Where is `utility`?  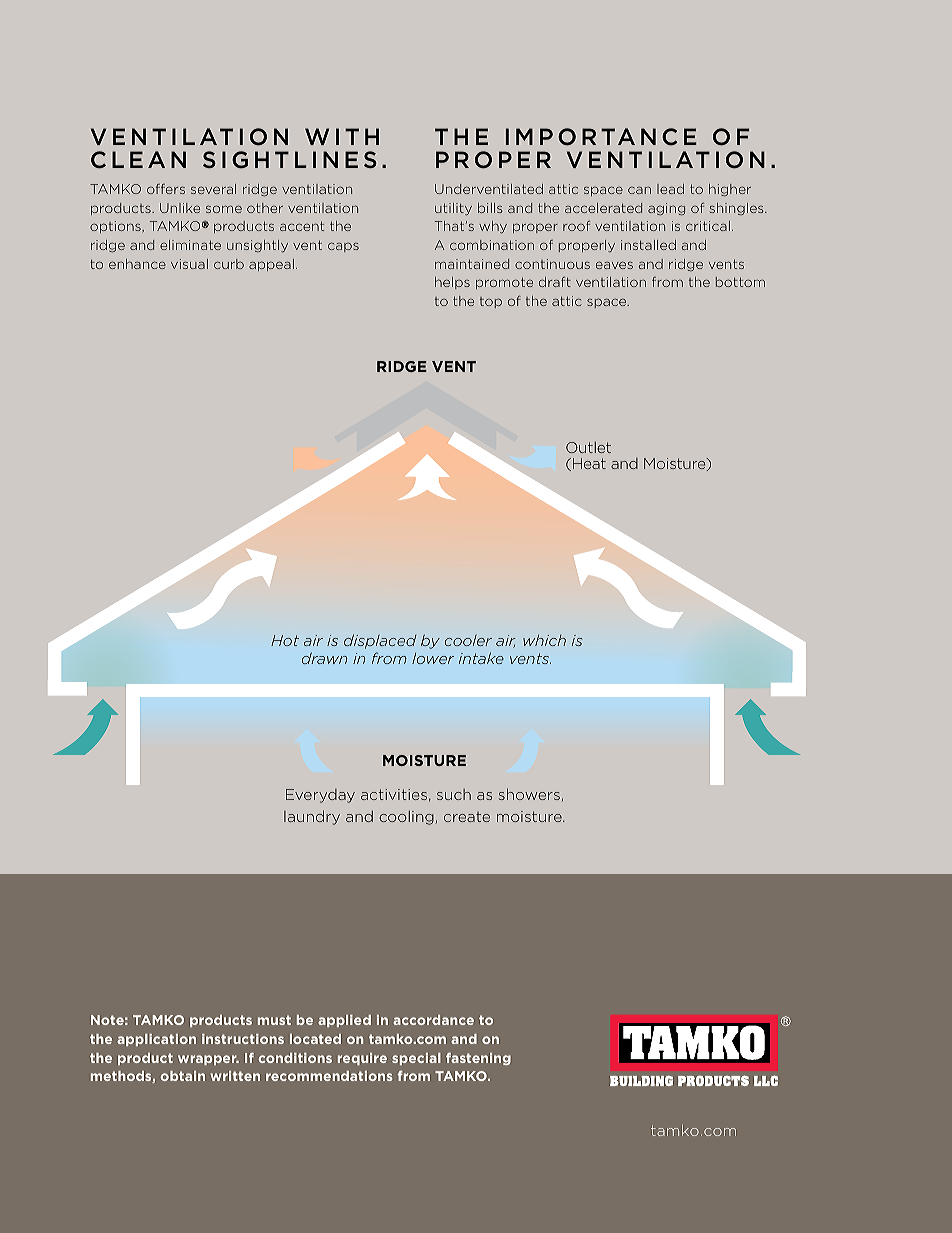 utility is located at coordinates (453, 209).
